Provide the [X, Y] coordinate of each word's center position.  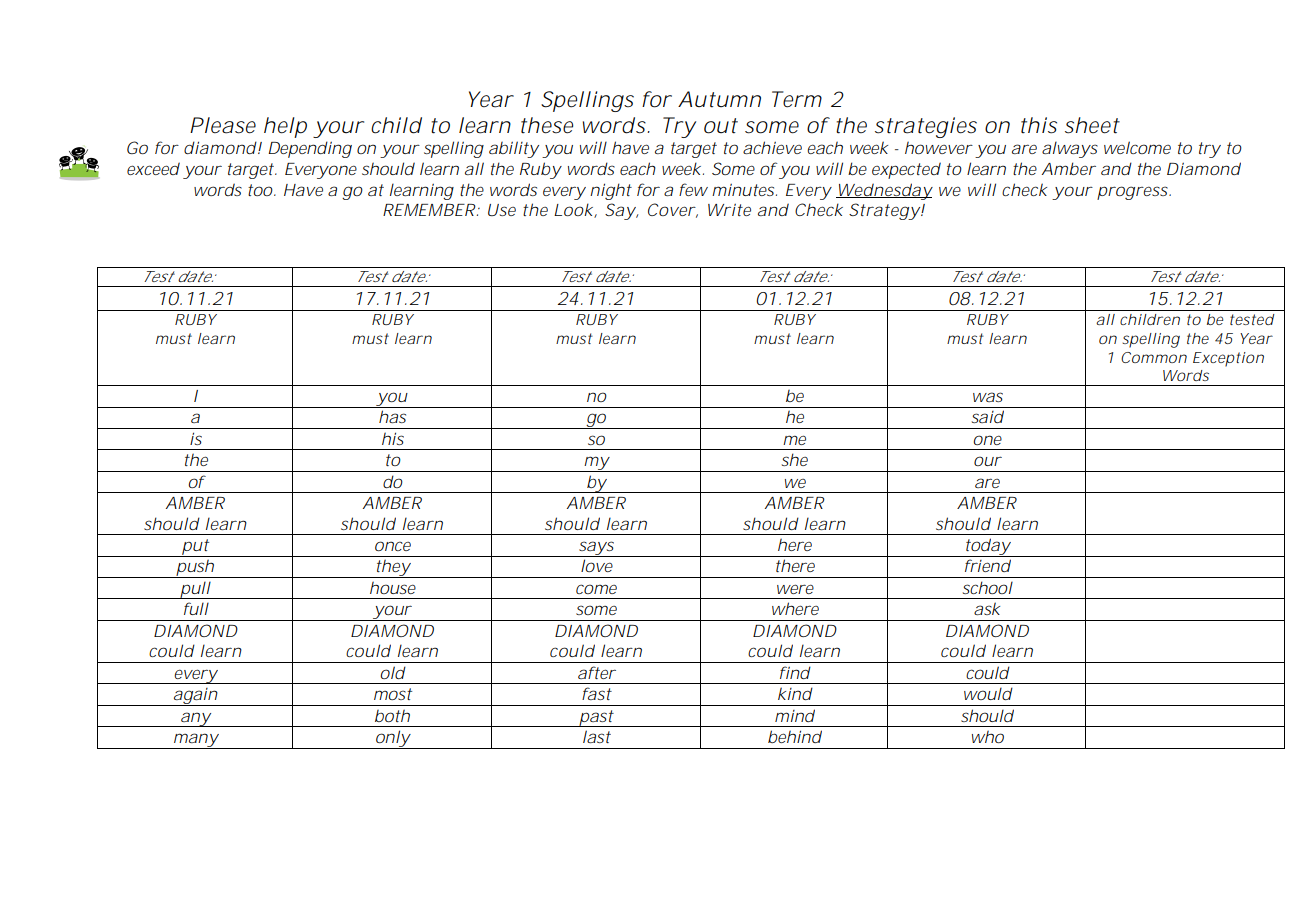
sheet [1092, 125]
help [285, 127]
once [393, 546]
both [392, 715]
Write [729, 209]
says [597, 549]
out [721, 126]
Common [1154, 357]
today [986, 547]
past [597, 718]
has [392, 416]
